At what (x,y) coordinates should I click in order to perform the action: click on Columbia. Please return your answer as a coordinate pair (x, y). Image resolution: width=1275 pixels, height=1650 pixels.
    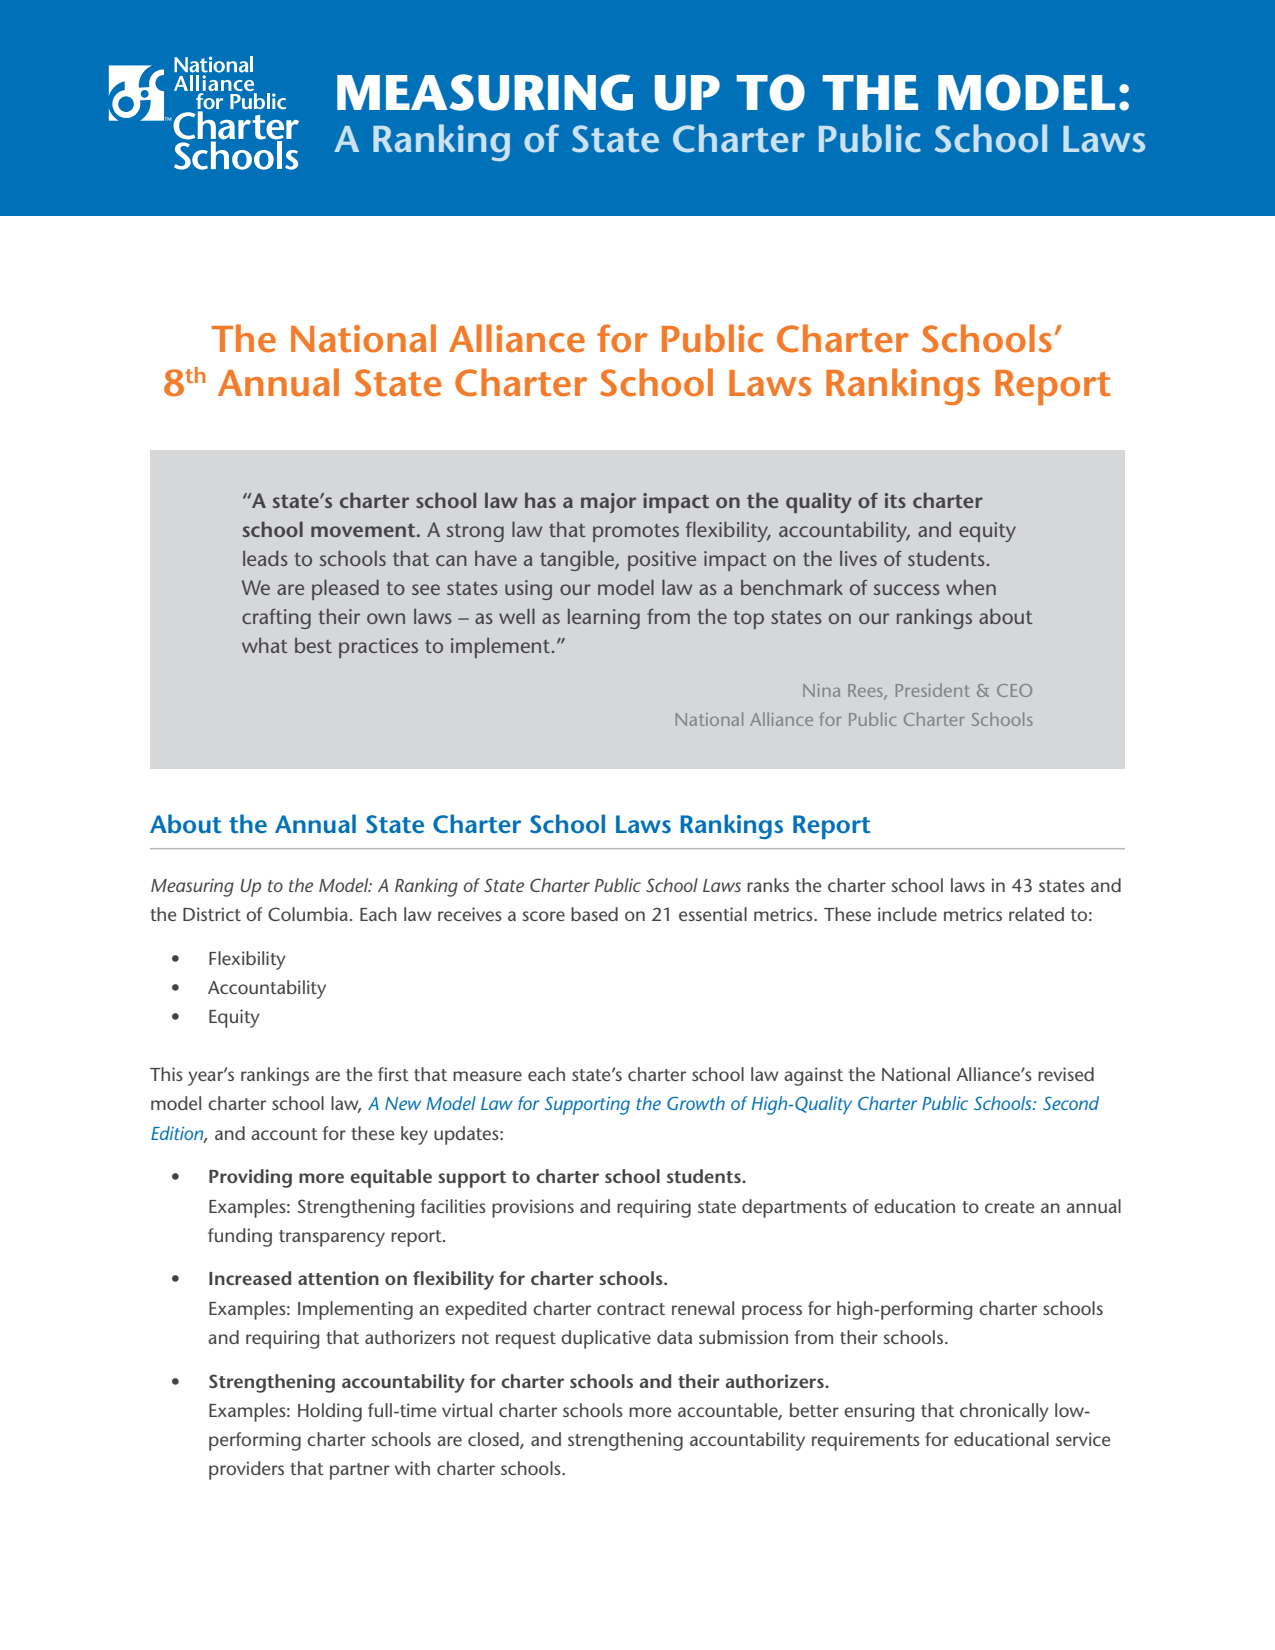
    Looking at the image, I should click on (308, 914).
